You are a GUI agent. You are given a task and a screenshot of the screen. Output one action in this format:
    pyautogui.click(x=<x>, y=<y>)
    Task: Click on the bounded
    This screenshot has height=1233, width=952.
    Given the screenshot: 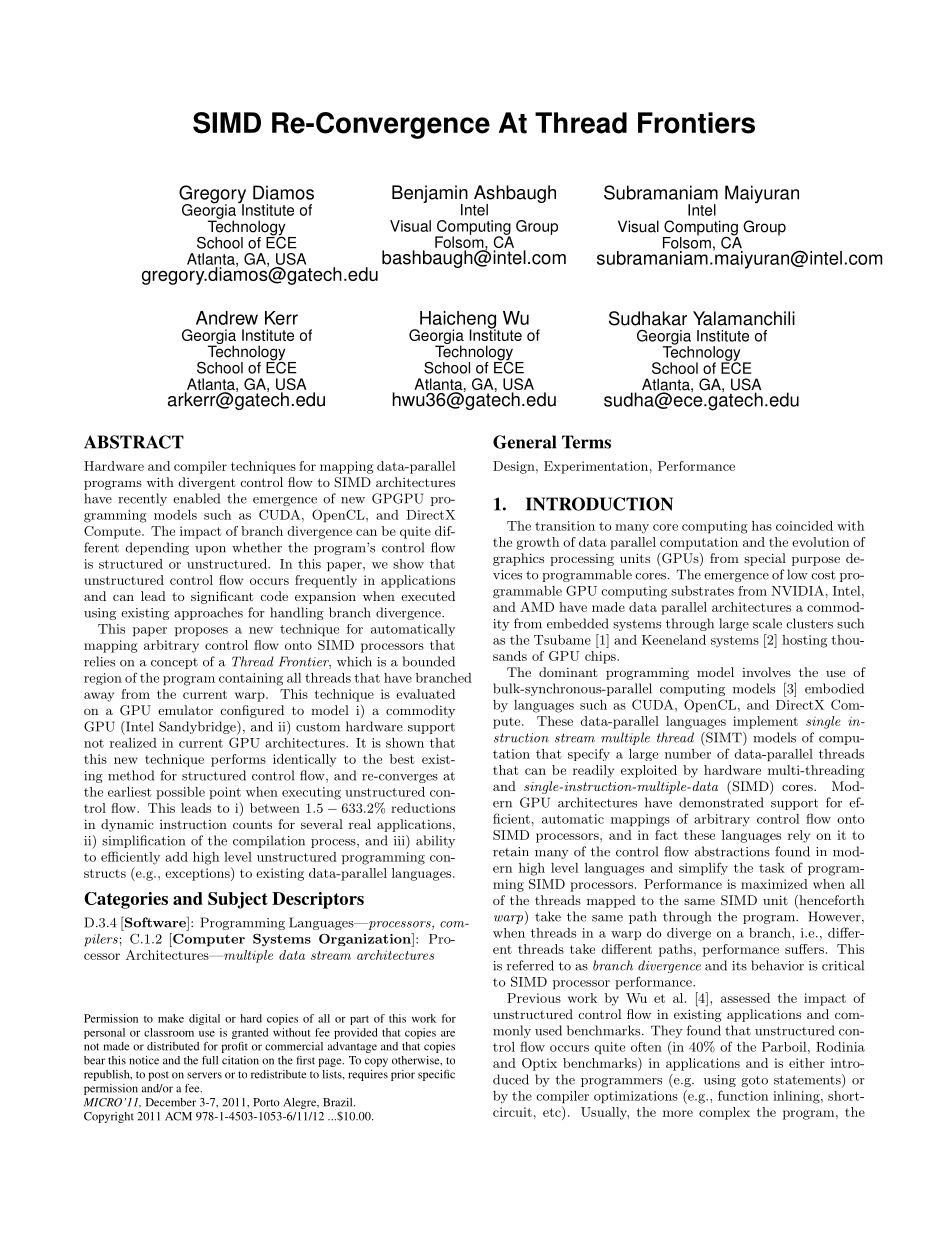 What is the action you would take?
    pyautogui.click(x=429, y=661)
